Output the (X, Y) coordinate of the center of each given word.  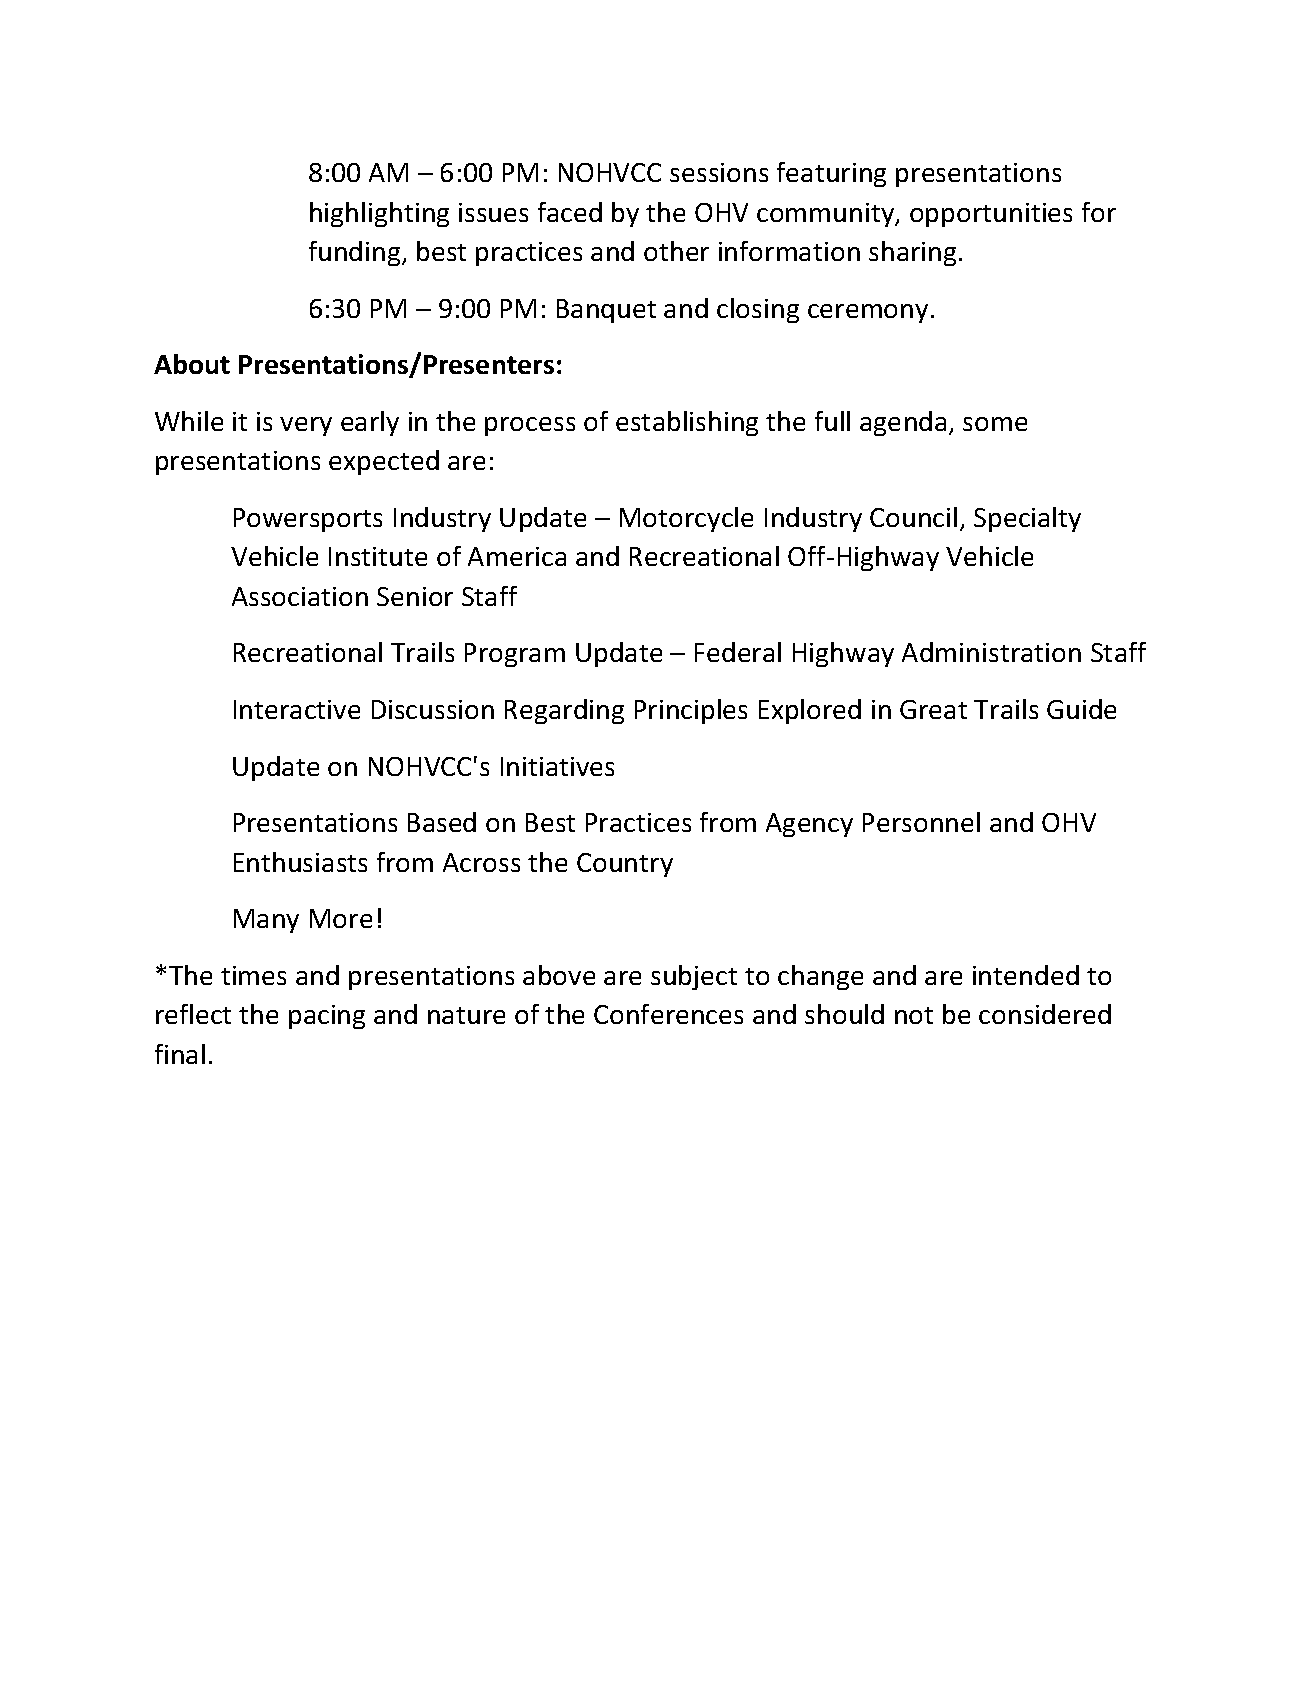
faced (570, 212)
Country (625, 865)
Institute (378, 556)
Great (933, 709)
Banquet (606, 311)
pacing (327, 1017)
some (995, 424)
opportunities (991, 215)
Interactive (297, 709)
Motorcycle (686, 519)
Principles (691, 711)
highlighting (379, 214)
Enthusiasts (300, 862)
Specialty (1027, 519)
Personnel (921, 822)
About (192, 364)
